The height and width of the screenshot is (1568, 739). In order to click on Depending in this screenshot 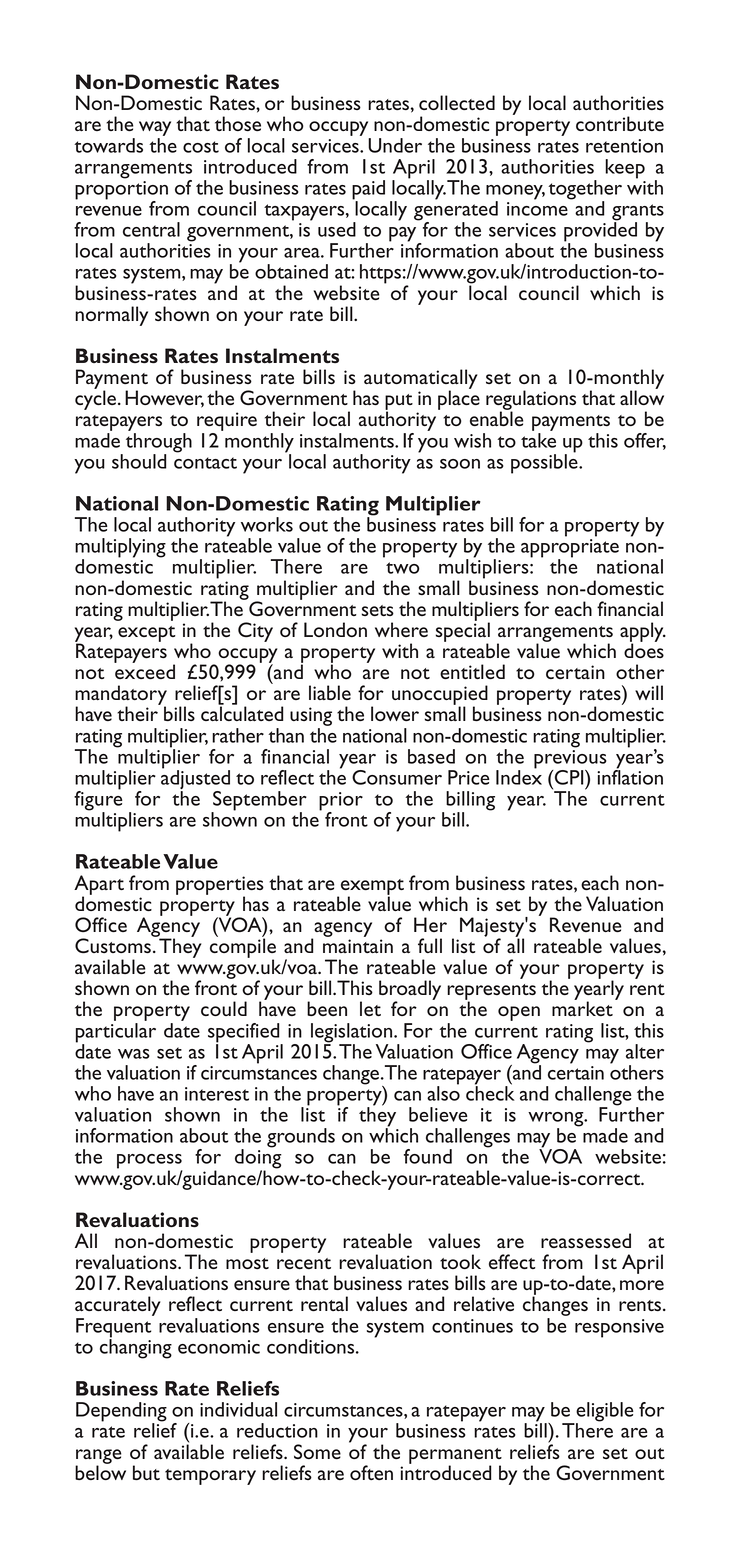, I will do `click(121, 1413)`.
